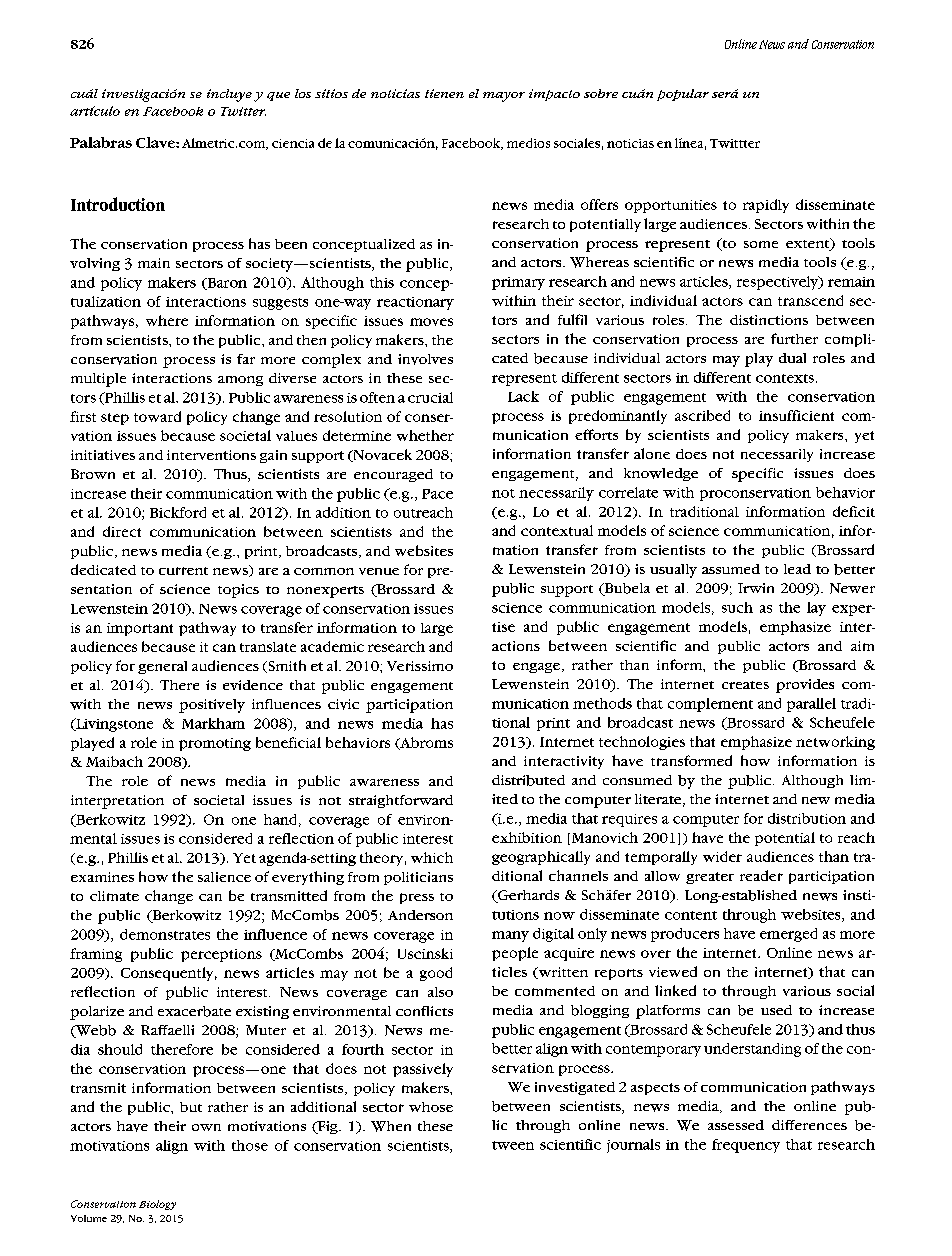 The height and width of the page is (1256, 952). Describe the element at coordinates (745, 685) in the page. I see `creates` at that location.
